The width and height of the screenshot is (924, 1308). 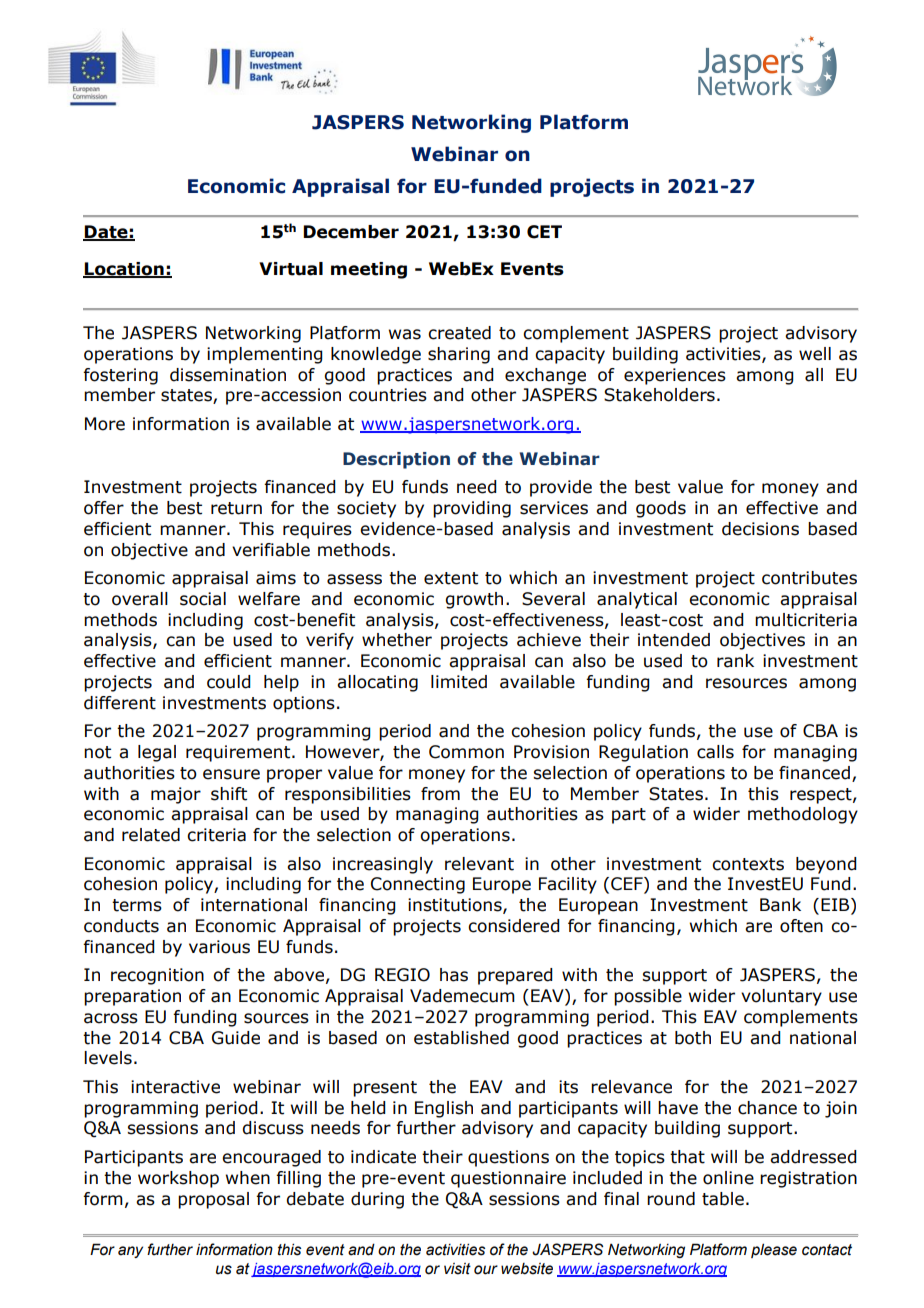 What do you see at coordinates (774, 1250) in the screenshot?
I see `please` at bounding box center [774, 1250].
